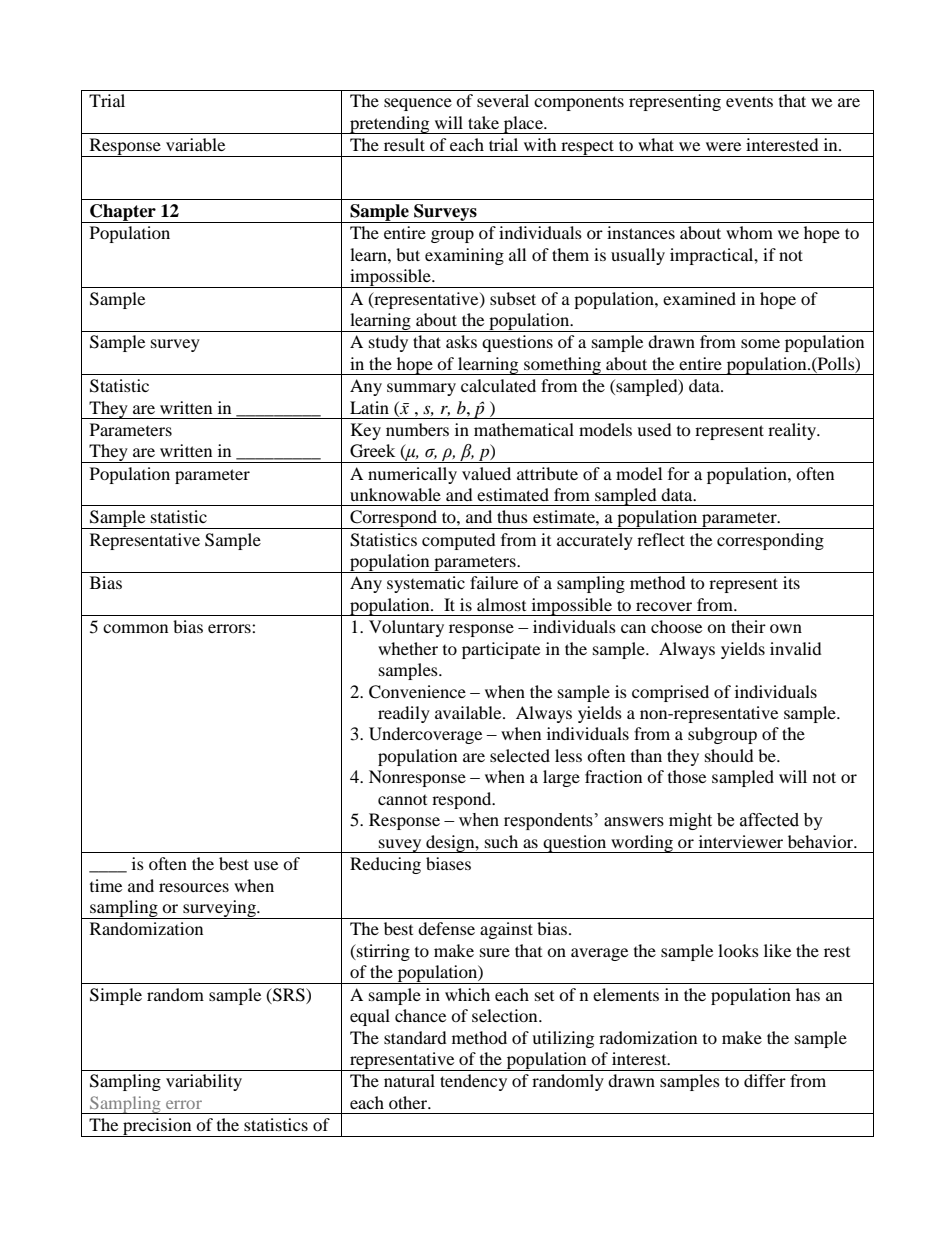 This screenshot has height=1233, width=952. I want to click on computed, so click(459, 541).
